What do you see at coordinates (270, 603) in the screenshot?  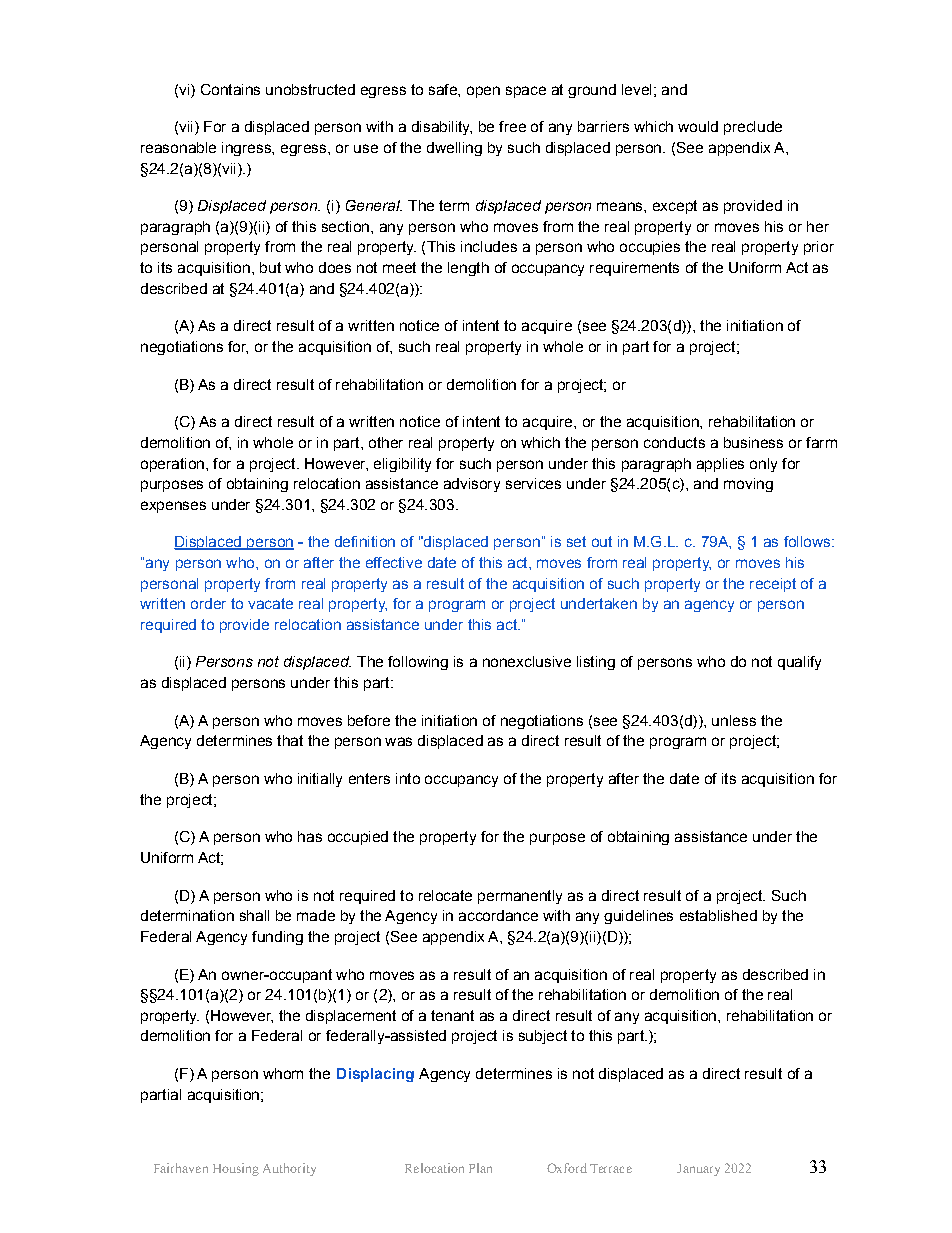 I see `vacate` at bounding box center [270, 603].
